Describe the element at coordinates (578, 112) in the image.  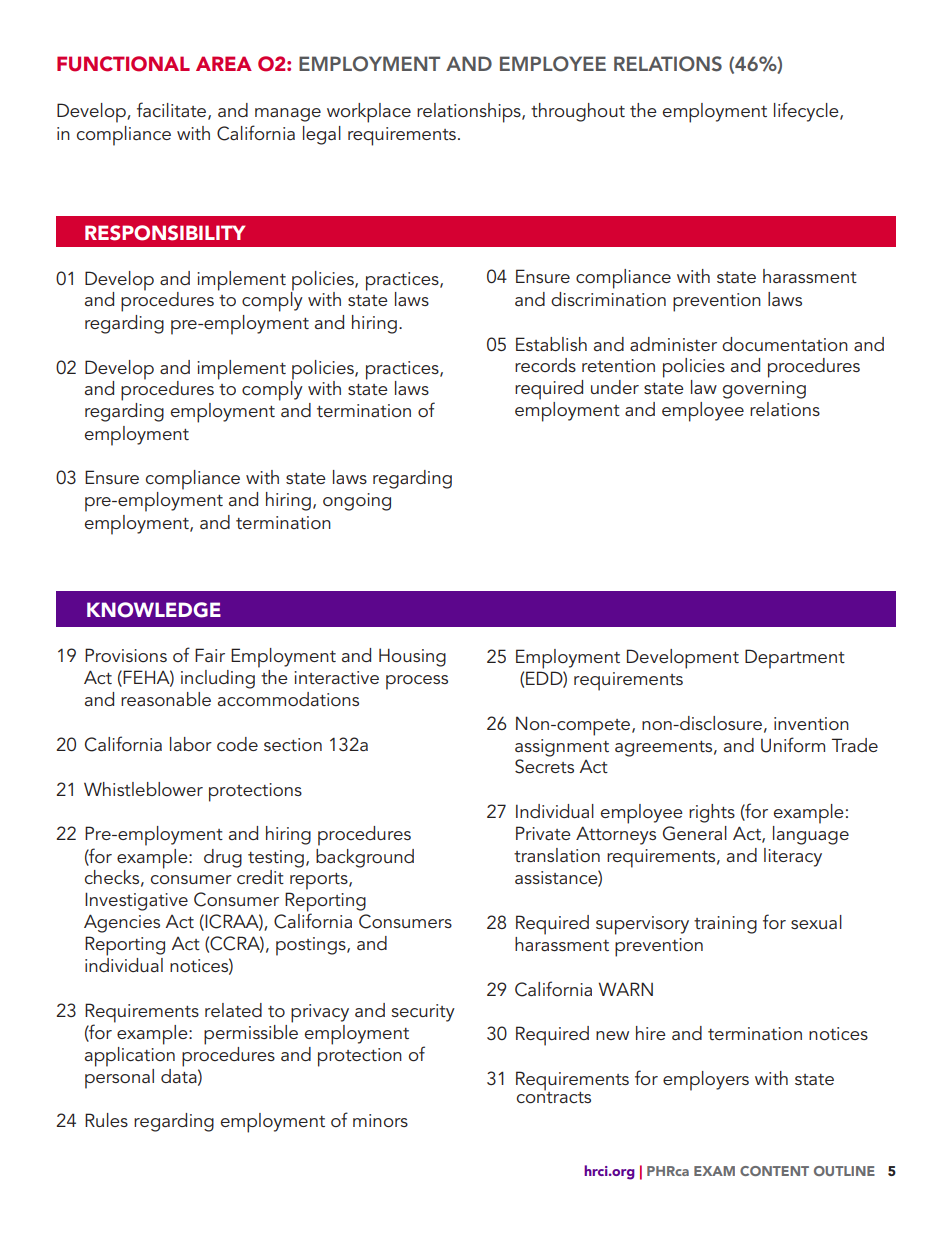
I see `throughout` at that location.
